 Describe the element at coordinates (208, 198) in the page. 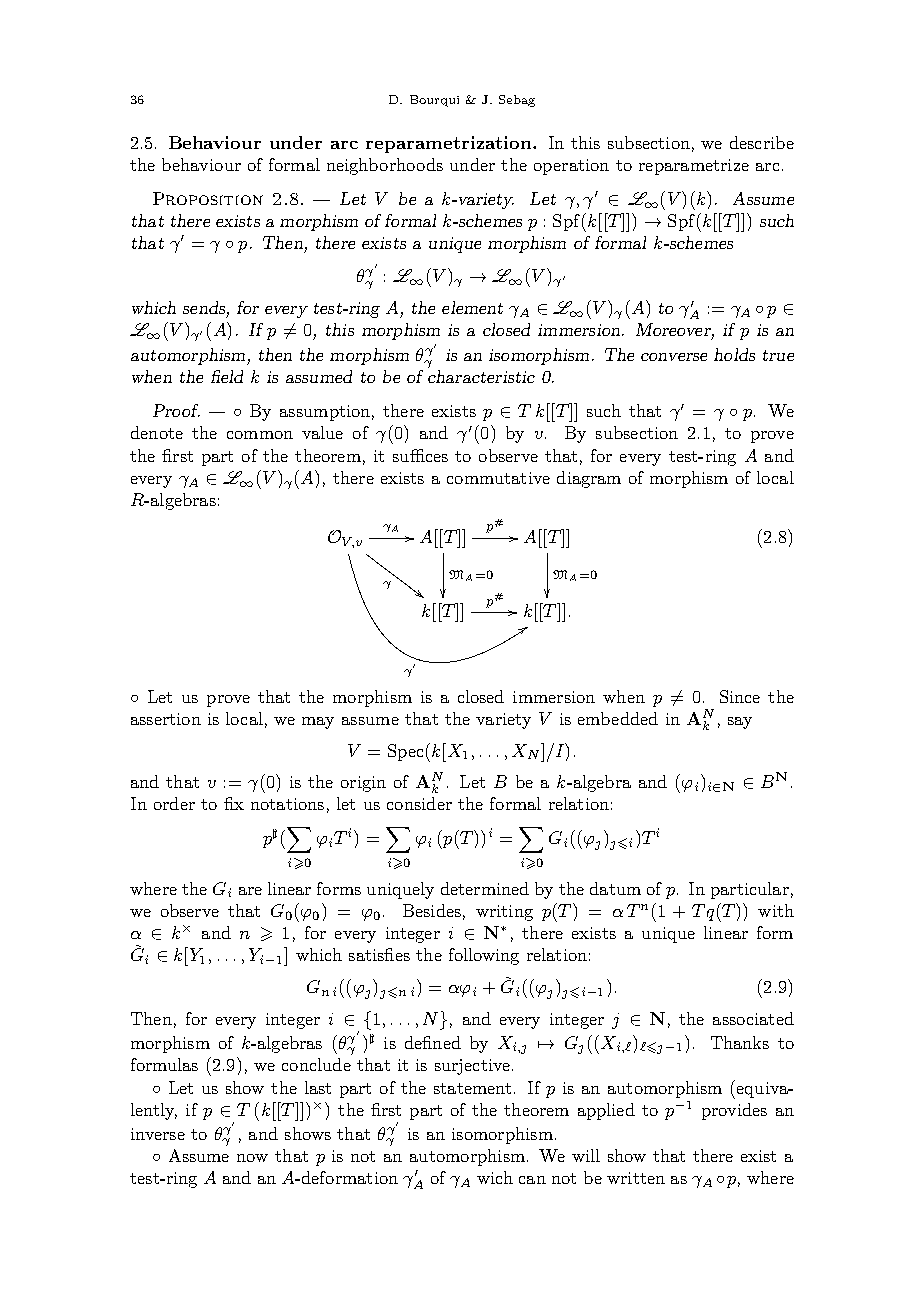

I see `Proposition` at that location.
